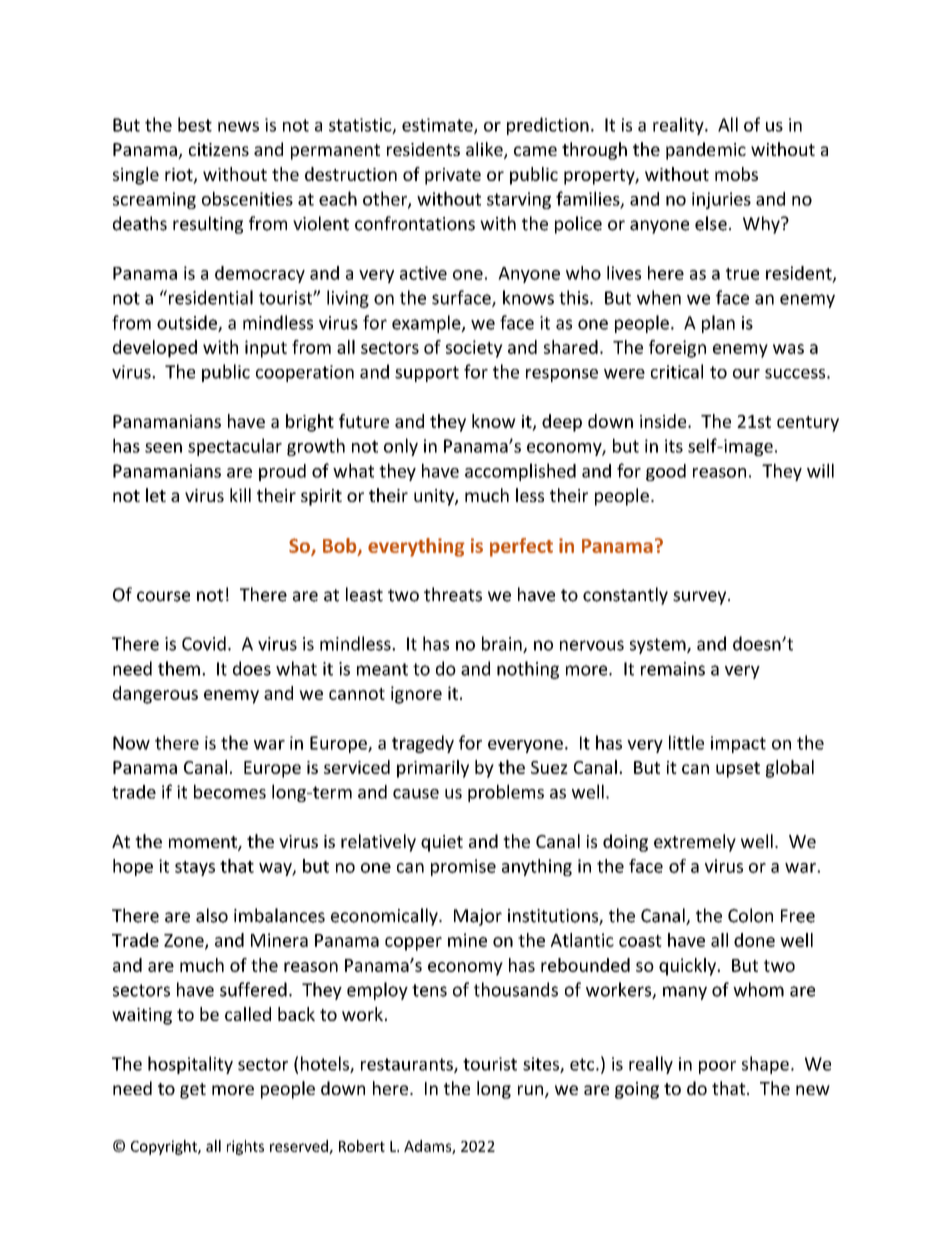  What do you see at coordinates (204, 643) in the screenshot?
I see `Covid` at bounding box center [204, 643].
